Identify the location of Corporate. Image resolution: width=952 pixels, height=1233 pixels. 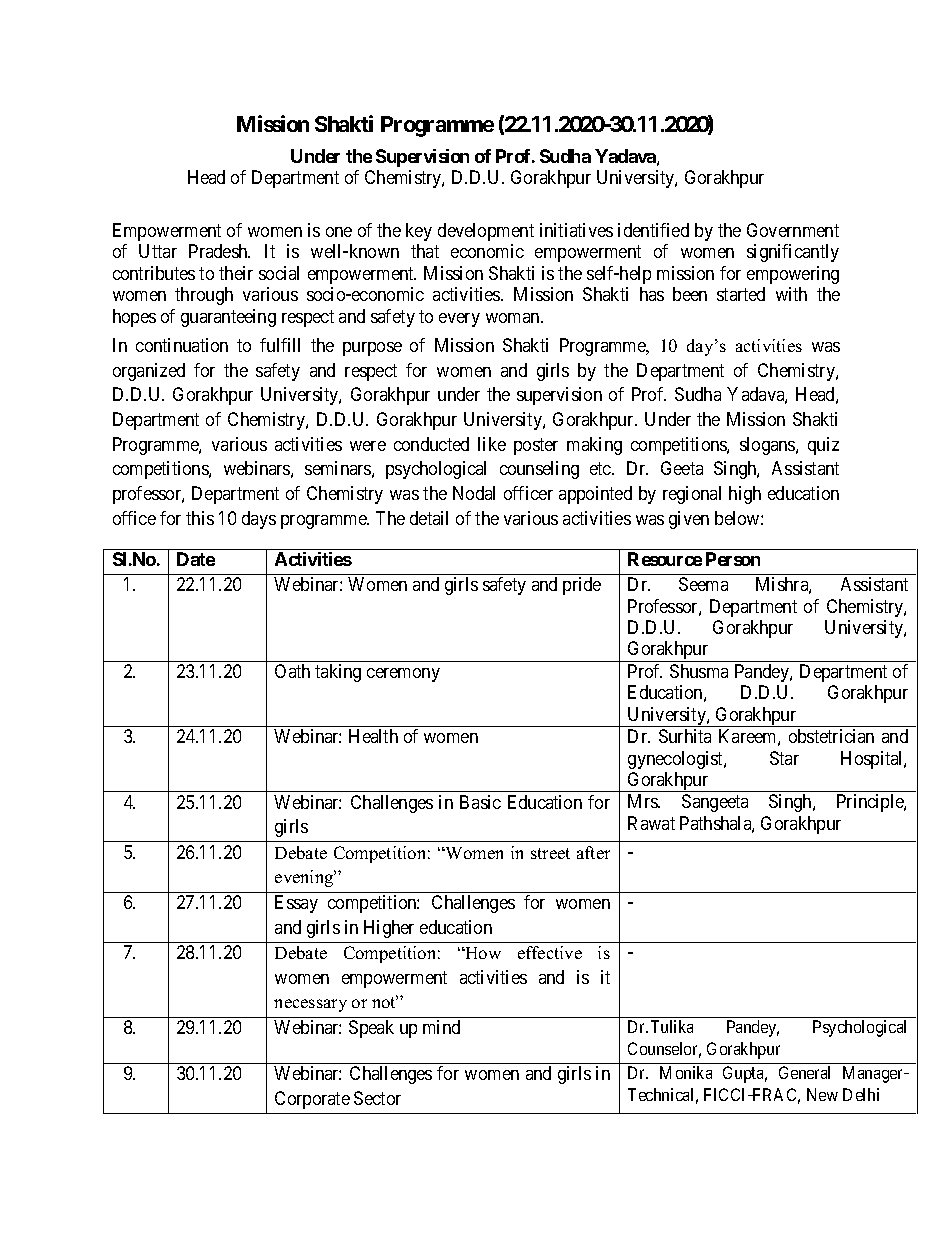
(312, 1100).
